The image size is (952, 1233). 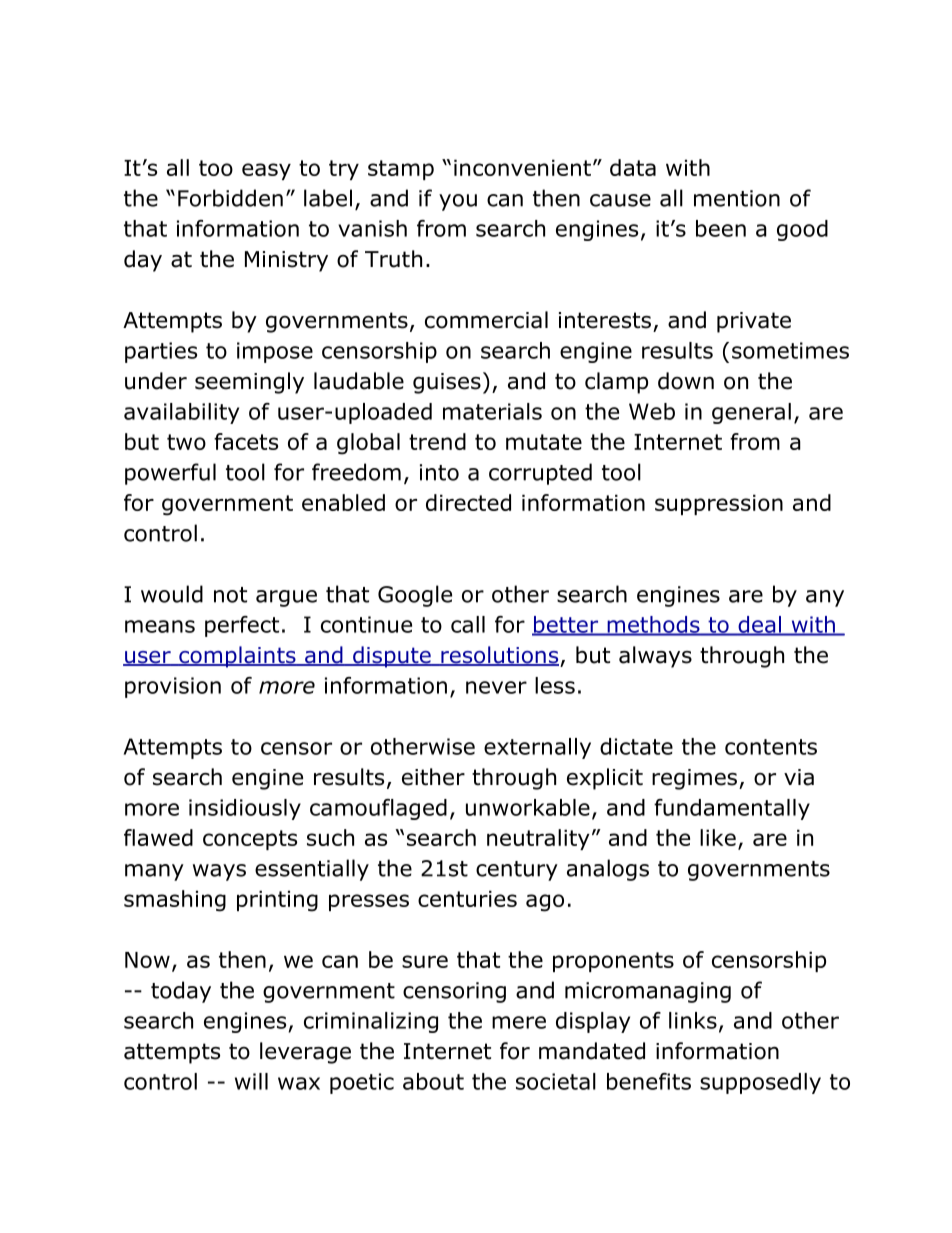 I want to click on Forbidden, so click(x=230, y=198).
